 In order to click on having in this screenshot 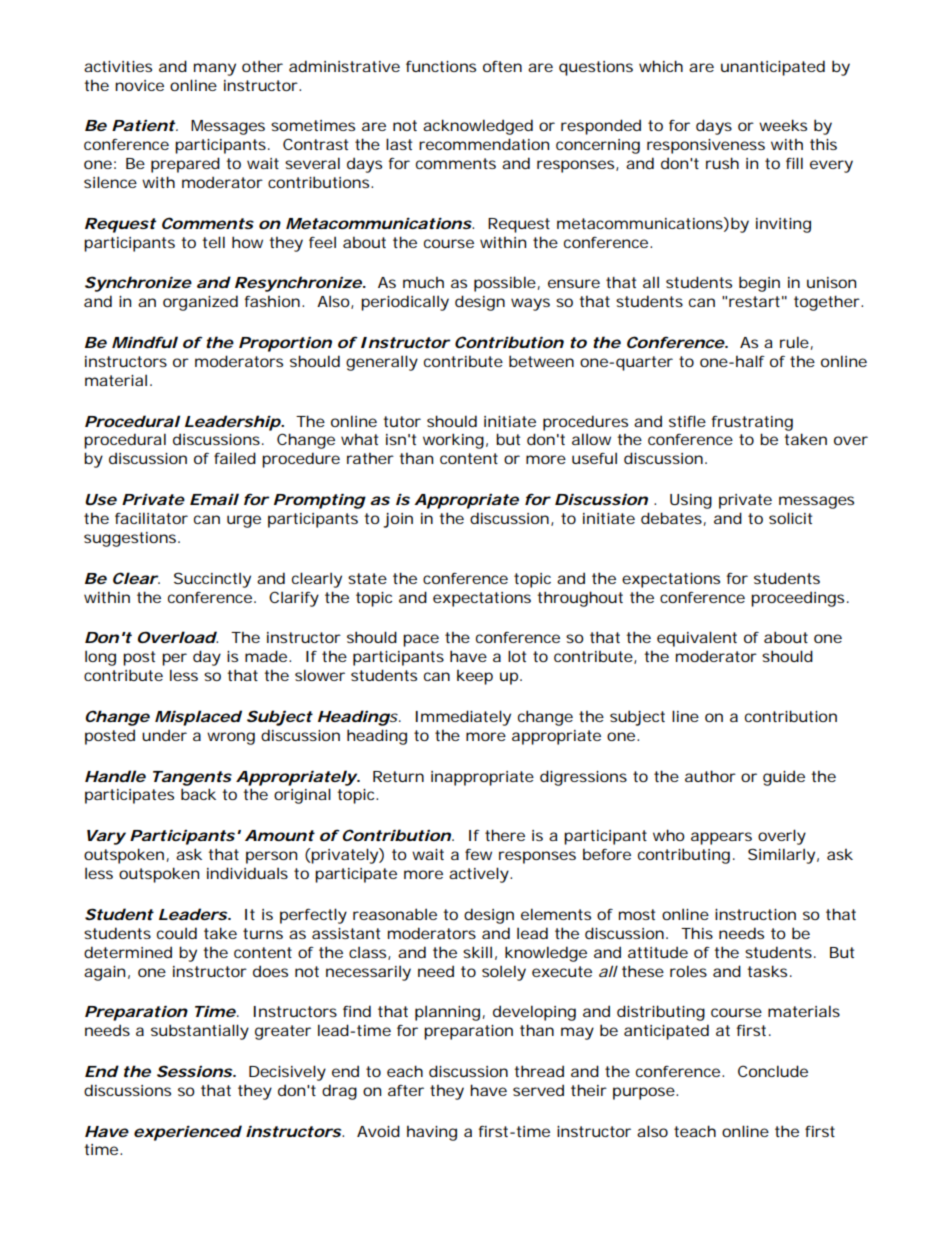, I will do `click(432, 1133)`.
